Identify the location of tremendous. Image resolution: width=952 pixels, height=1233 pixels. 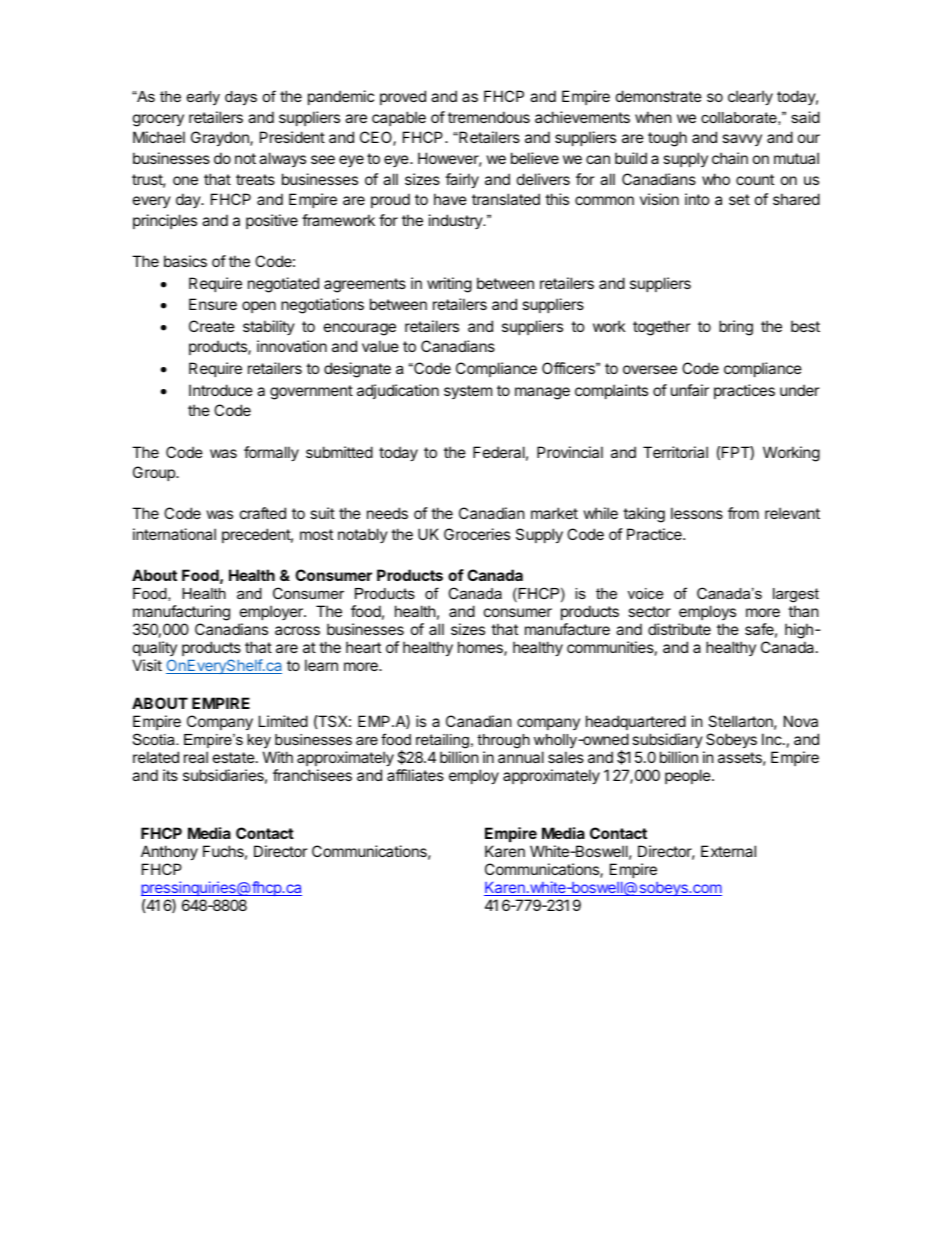
(489, 117).
